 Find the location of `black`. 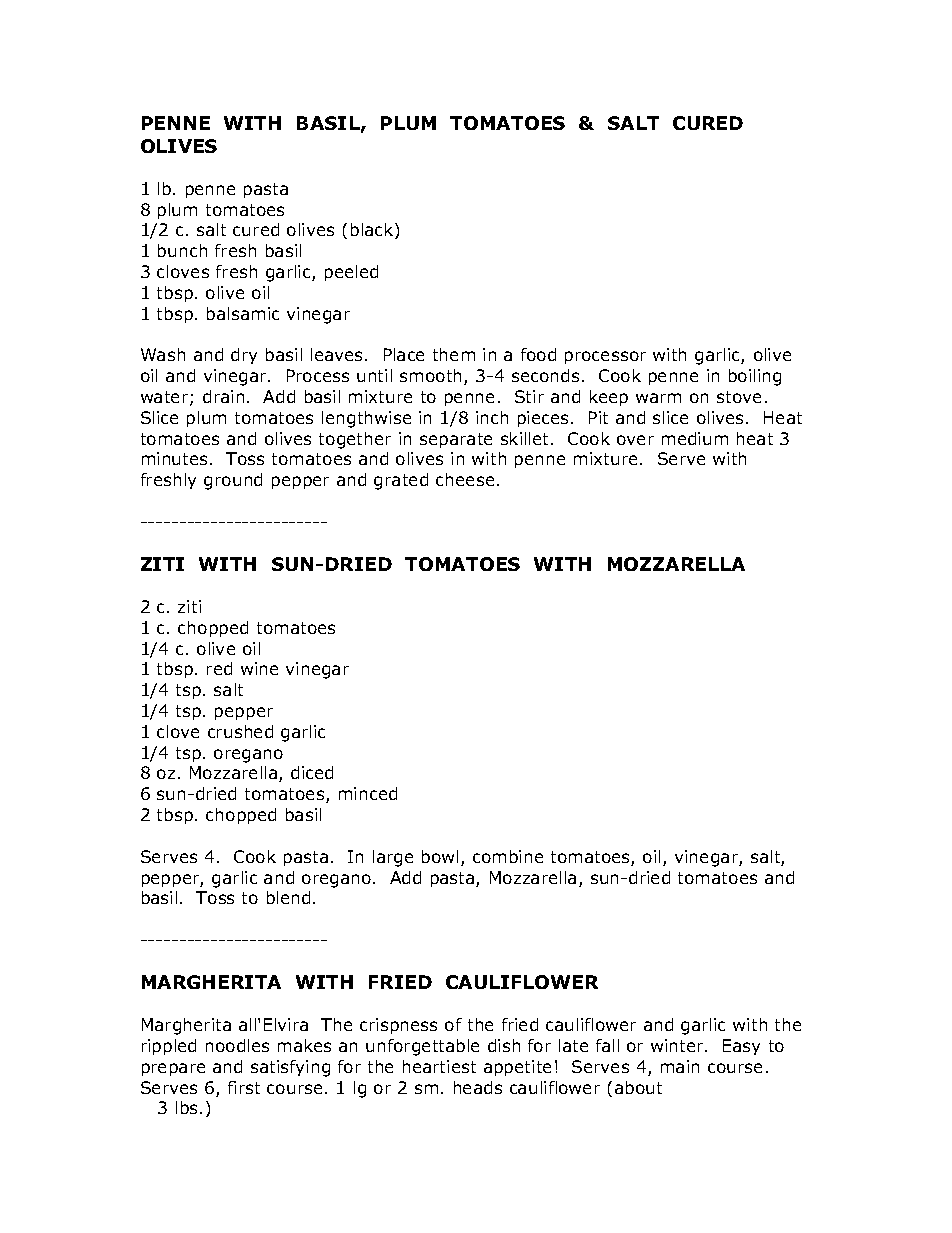

black is located at coordinates (373, 231).
